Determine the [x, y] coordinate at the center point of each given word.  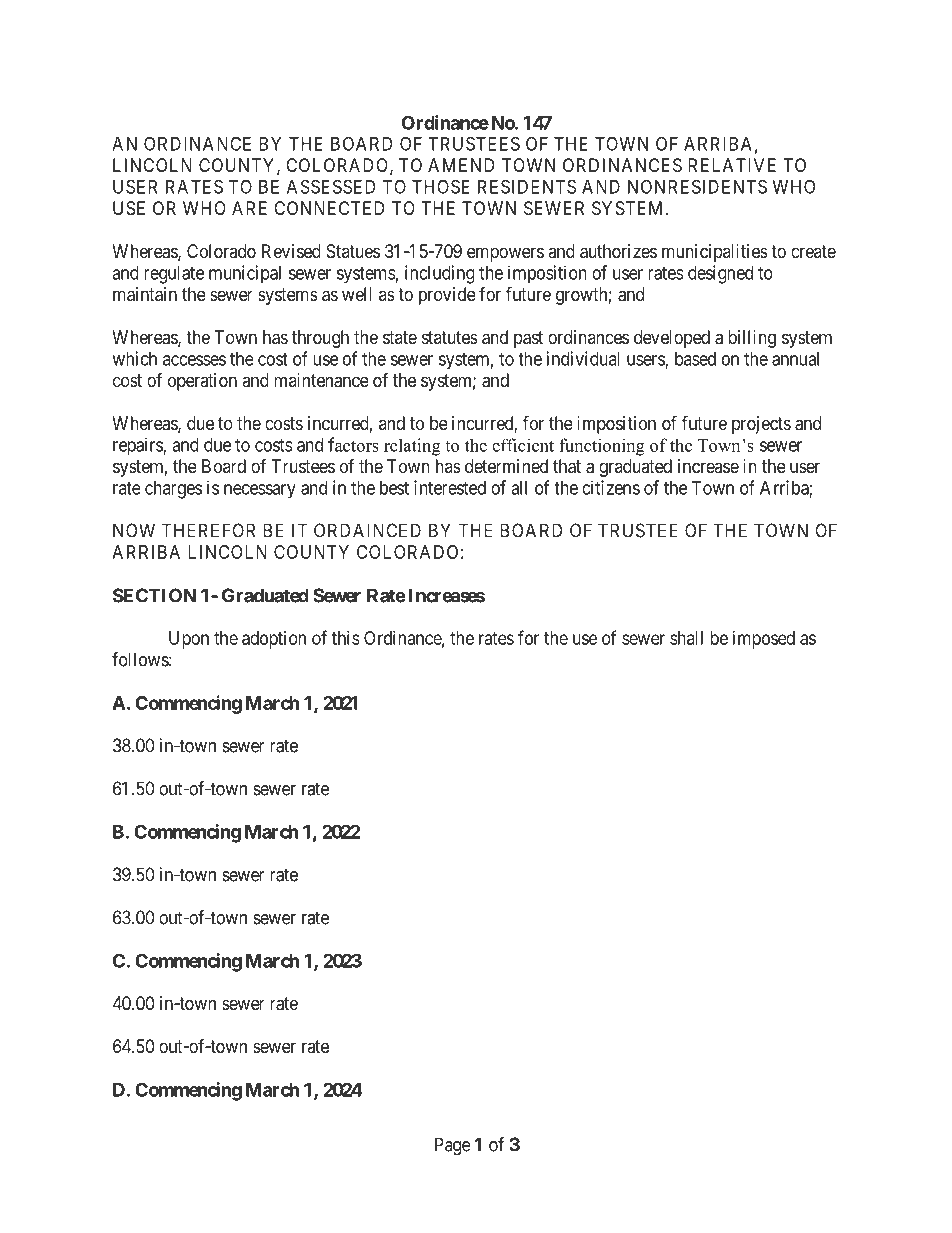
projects [761, 425]
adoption [274, 640]
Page [453, 1146]
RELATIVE [732, 165]
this [346, 638]
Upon [189, 640]
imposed [764, 640]
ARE [249, 208]
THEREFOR [208, 530]
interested [450, 487]
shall [686, 638]
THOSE [441, 186]
